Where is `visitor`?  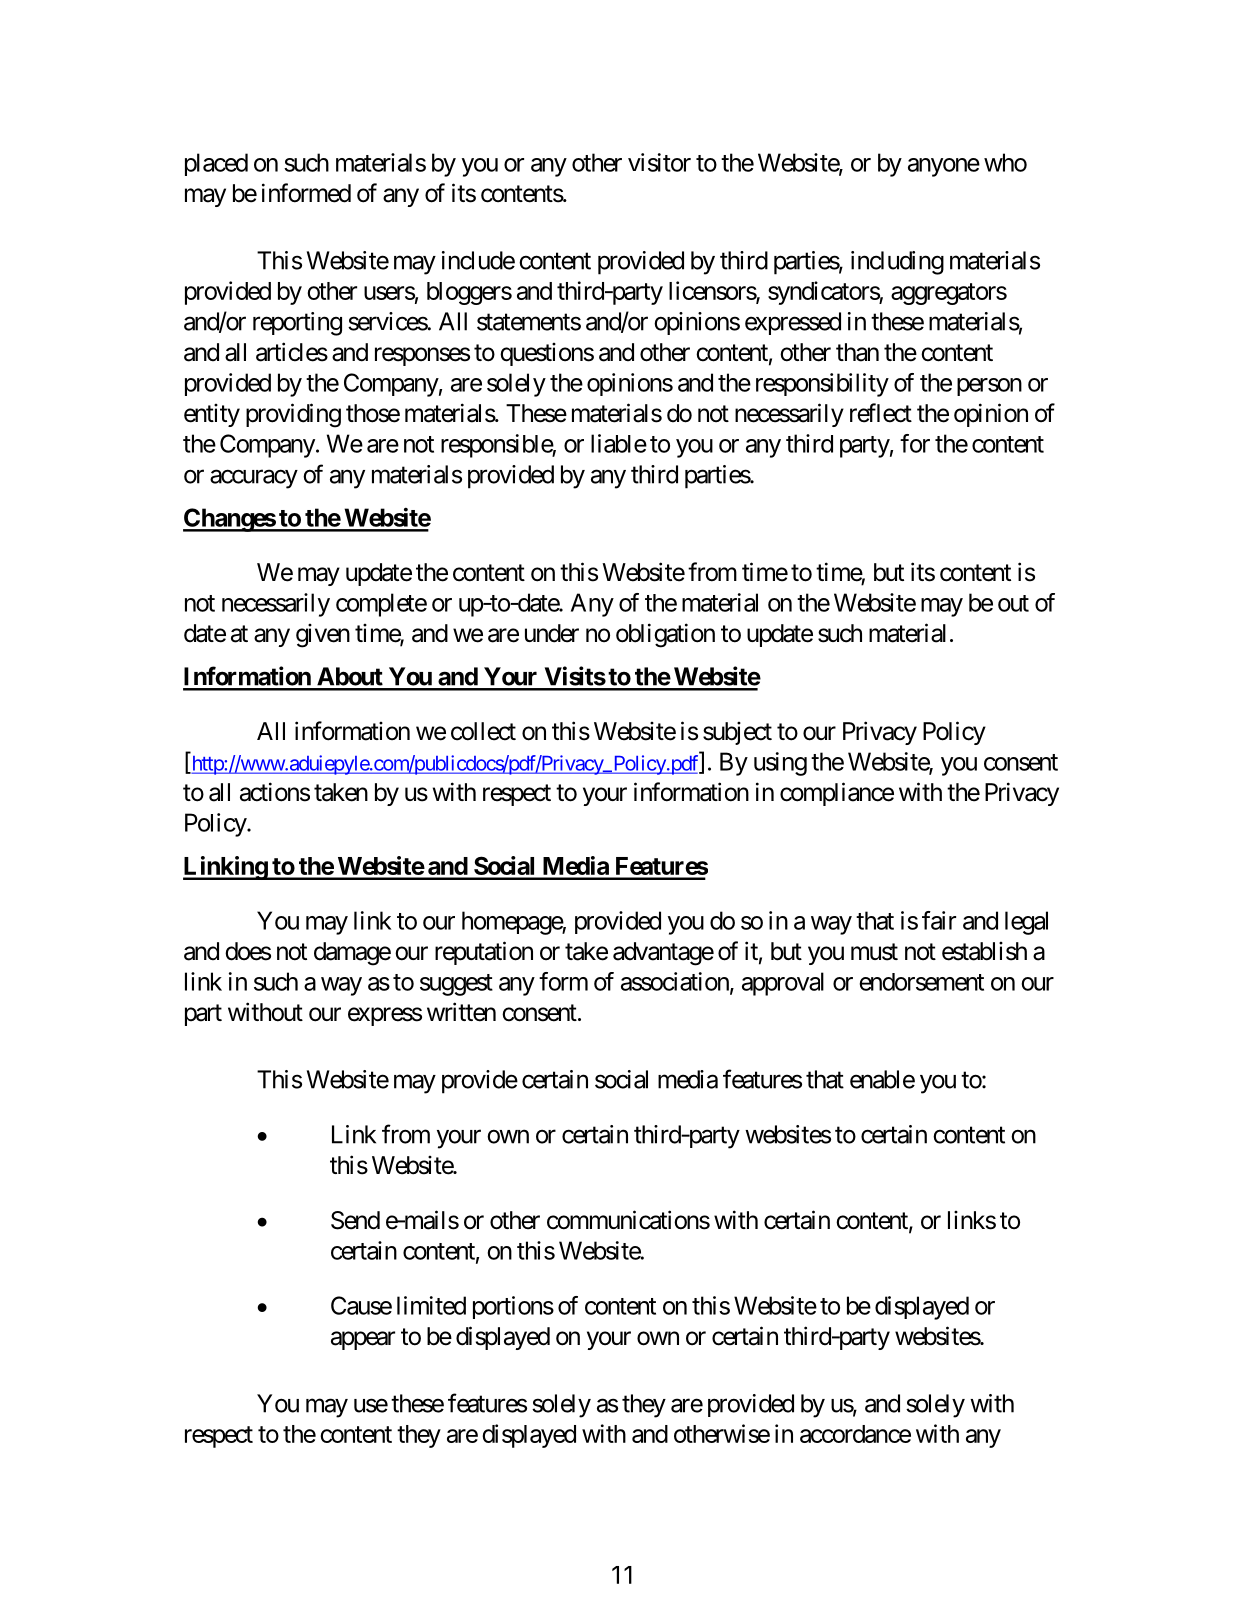
visitor is located at coordinates (659, 162).
